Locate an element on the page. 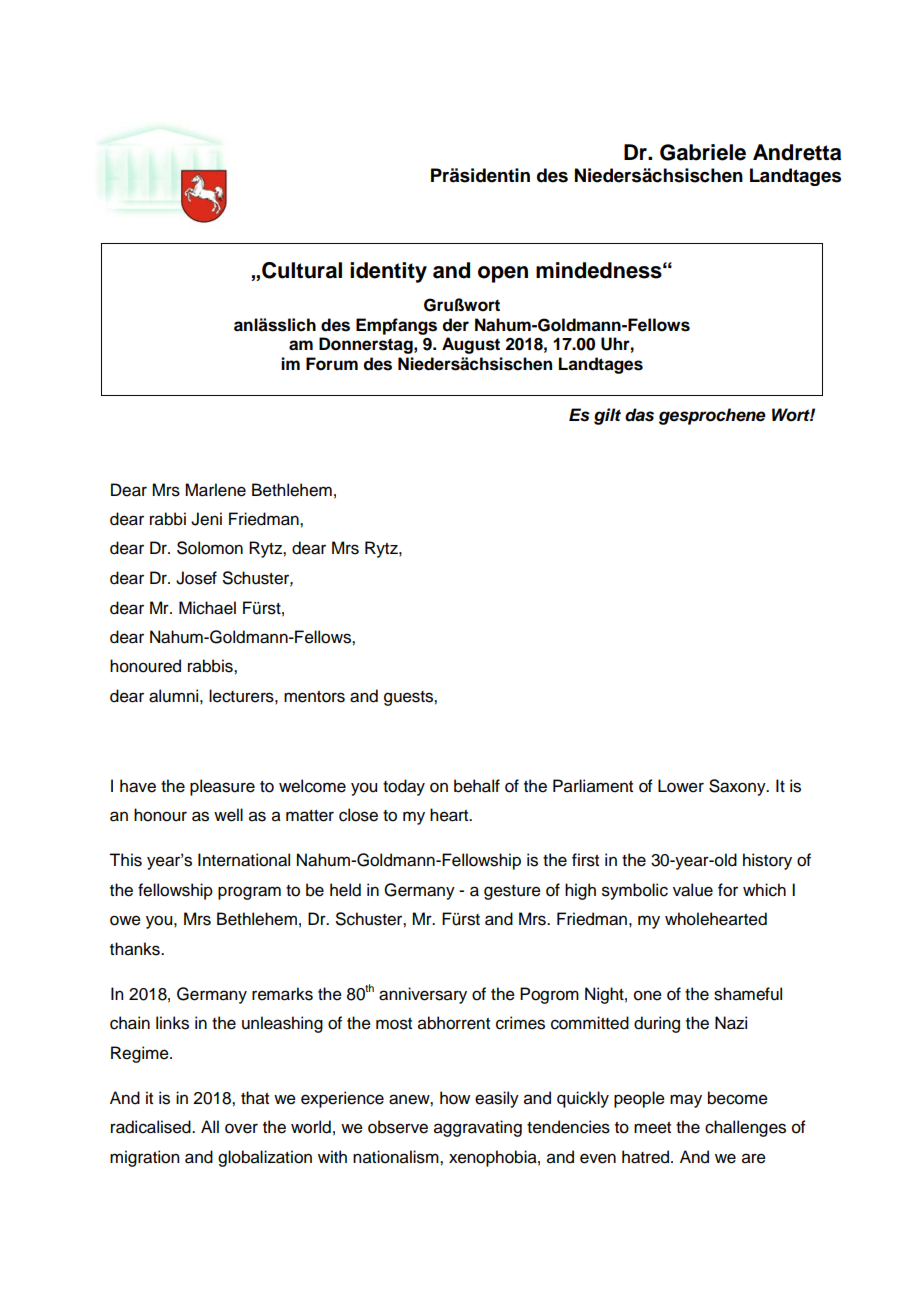 This page has height=1308, width=924. Lower is located at coordinates (681, 786).
